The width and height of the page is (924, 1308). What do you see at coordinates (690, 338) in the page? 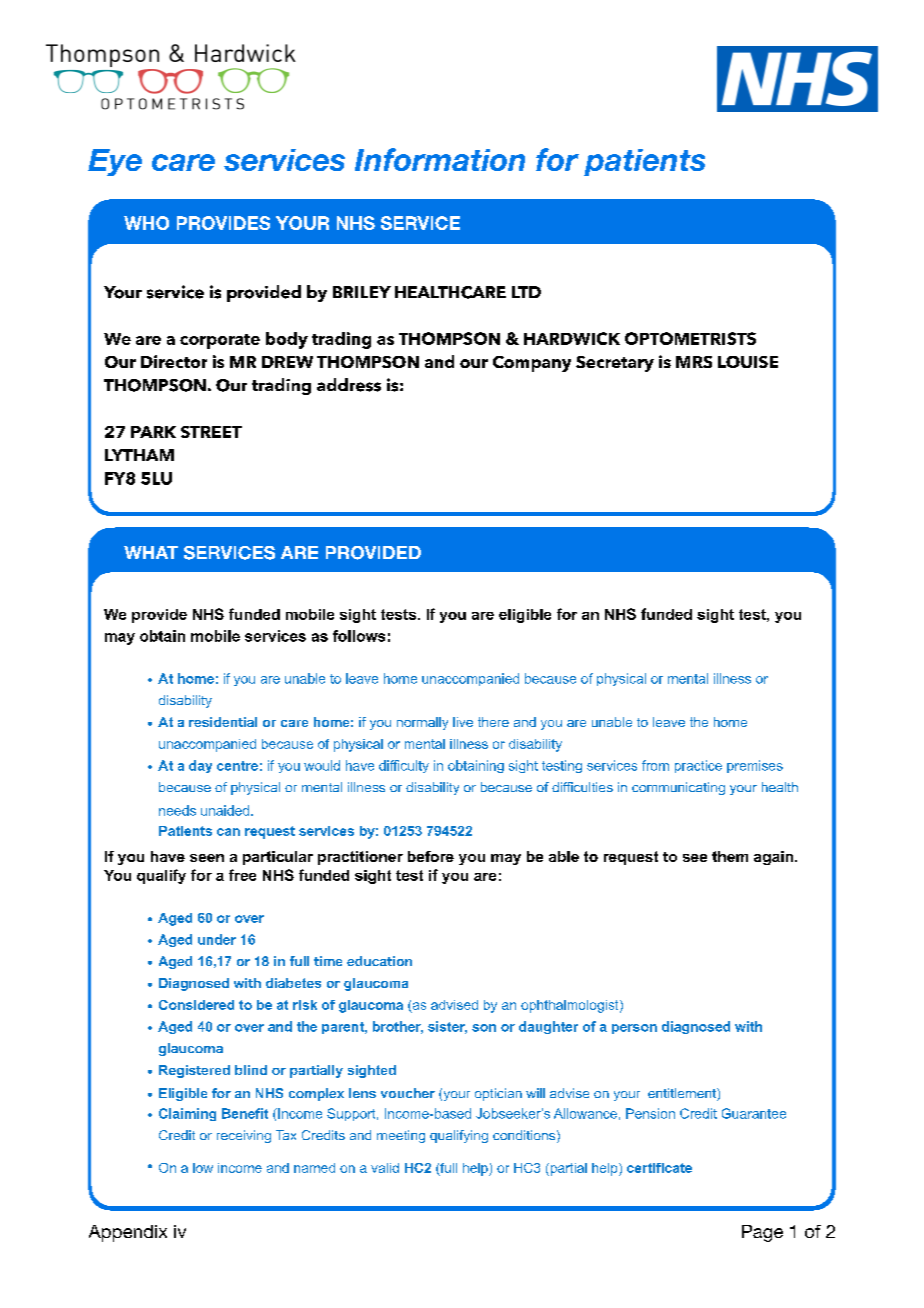
I see `OPTOMETRISTS` at bounding box center [690, 338].
